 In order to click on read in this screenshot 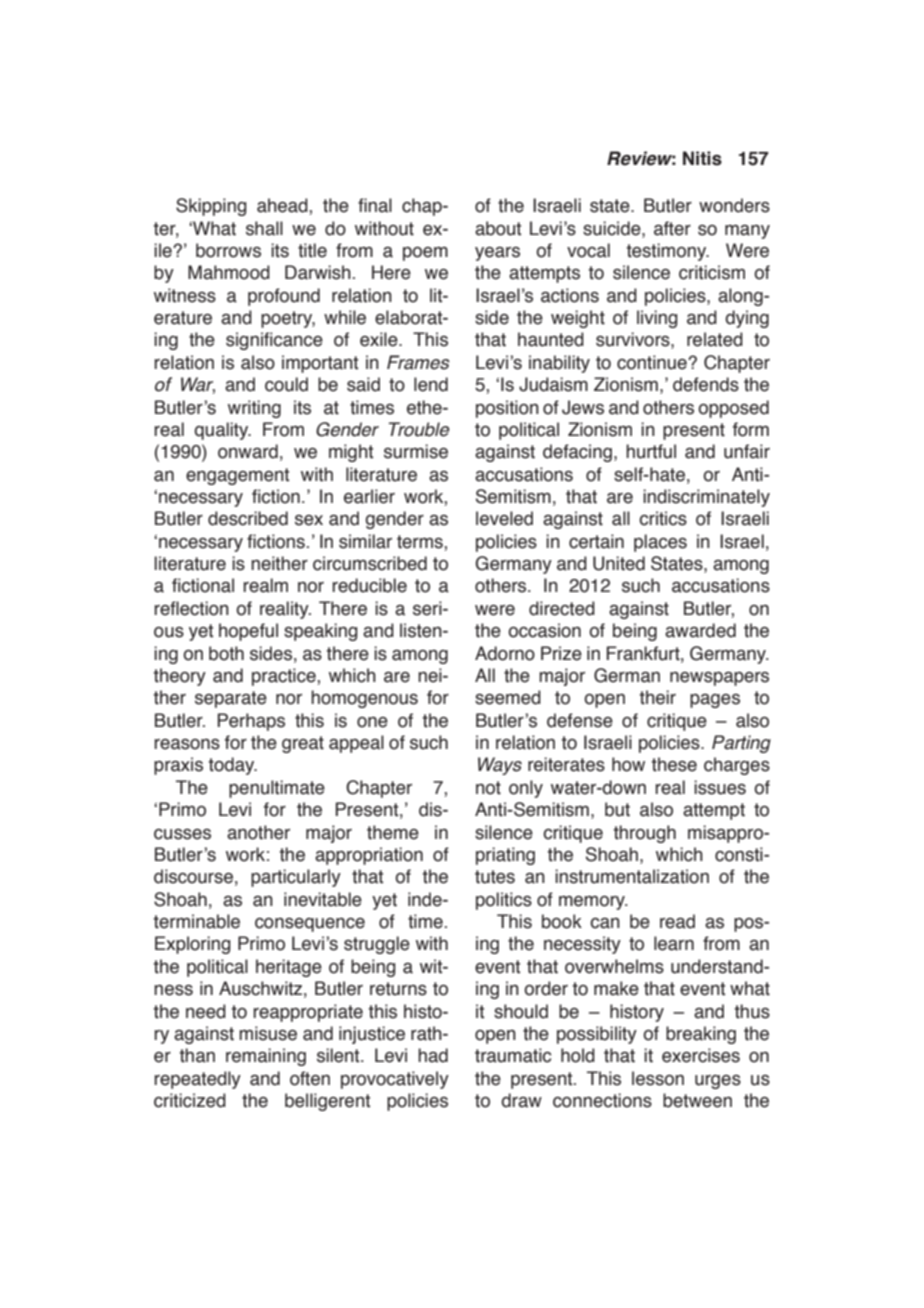, I will do `click(677, 921)`.
